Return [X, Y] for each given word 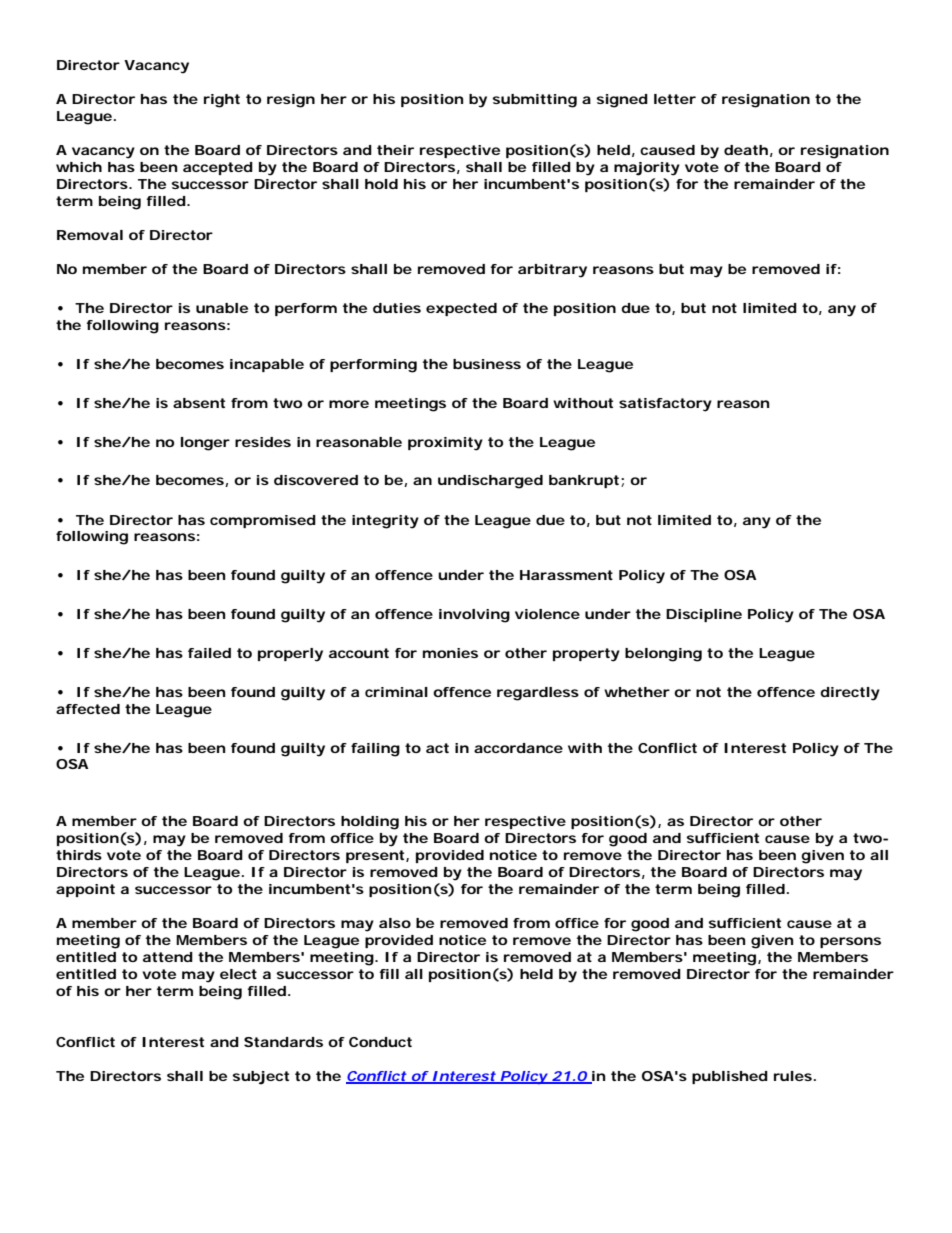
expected [461, 309]
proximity [445, 444]
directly [850, 694]
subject [260, 1078]
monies [450, 653]
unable [222, 308]
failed [209, 653]
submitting [534, 101]
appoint [85, 890]
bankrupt [584, 481]
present [376, 856]
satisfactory [665, 405]
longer [205, 444]
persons [850, 942]
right [222, 101]
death [746, 150]
